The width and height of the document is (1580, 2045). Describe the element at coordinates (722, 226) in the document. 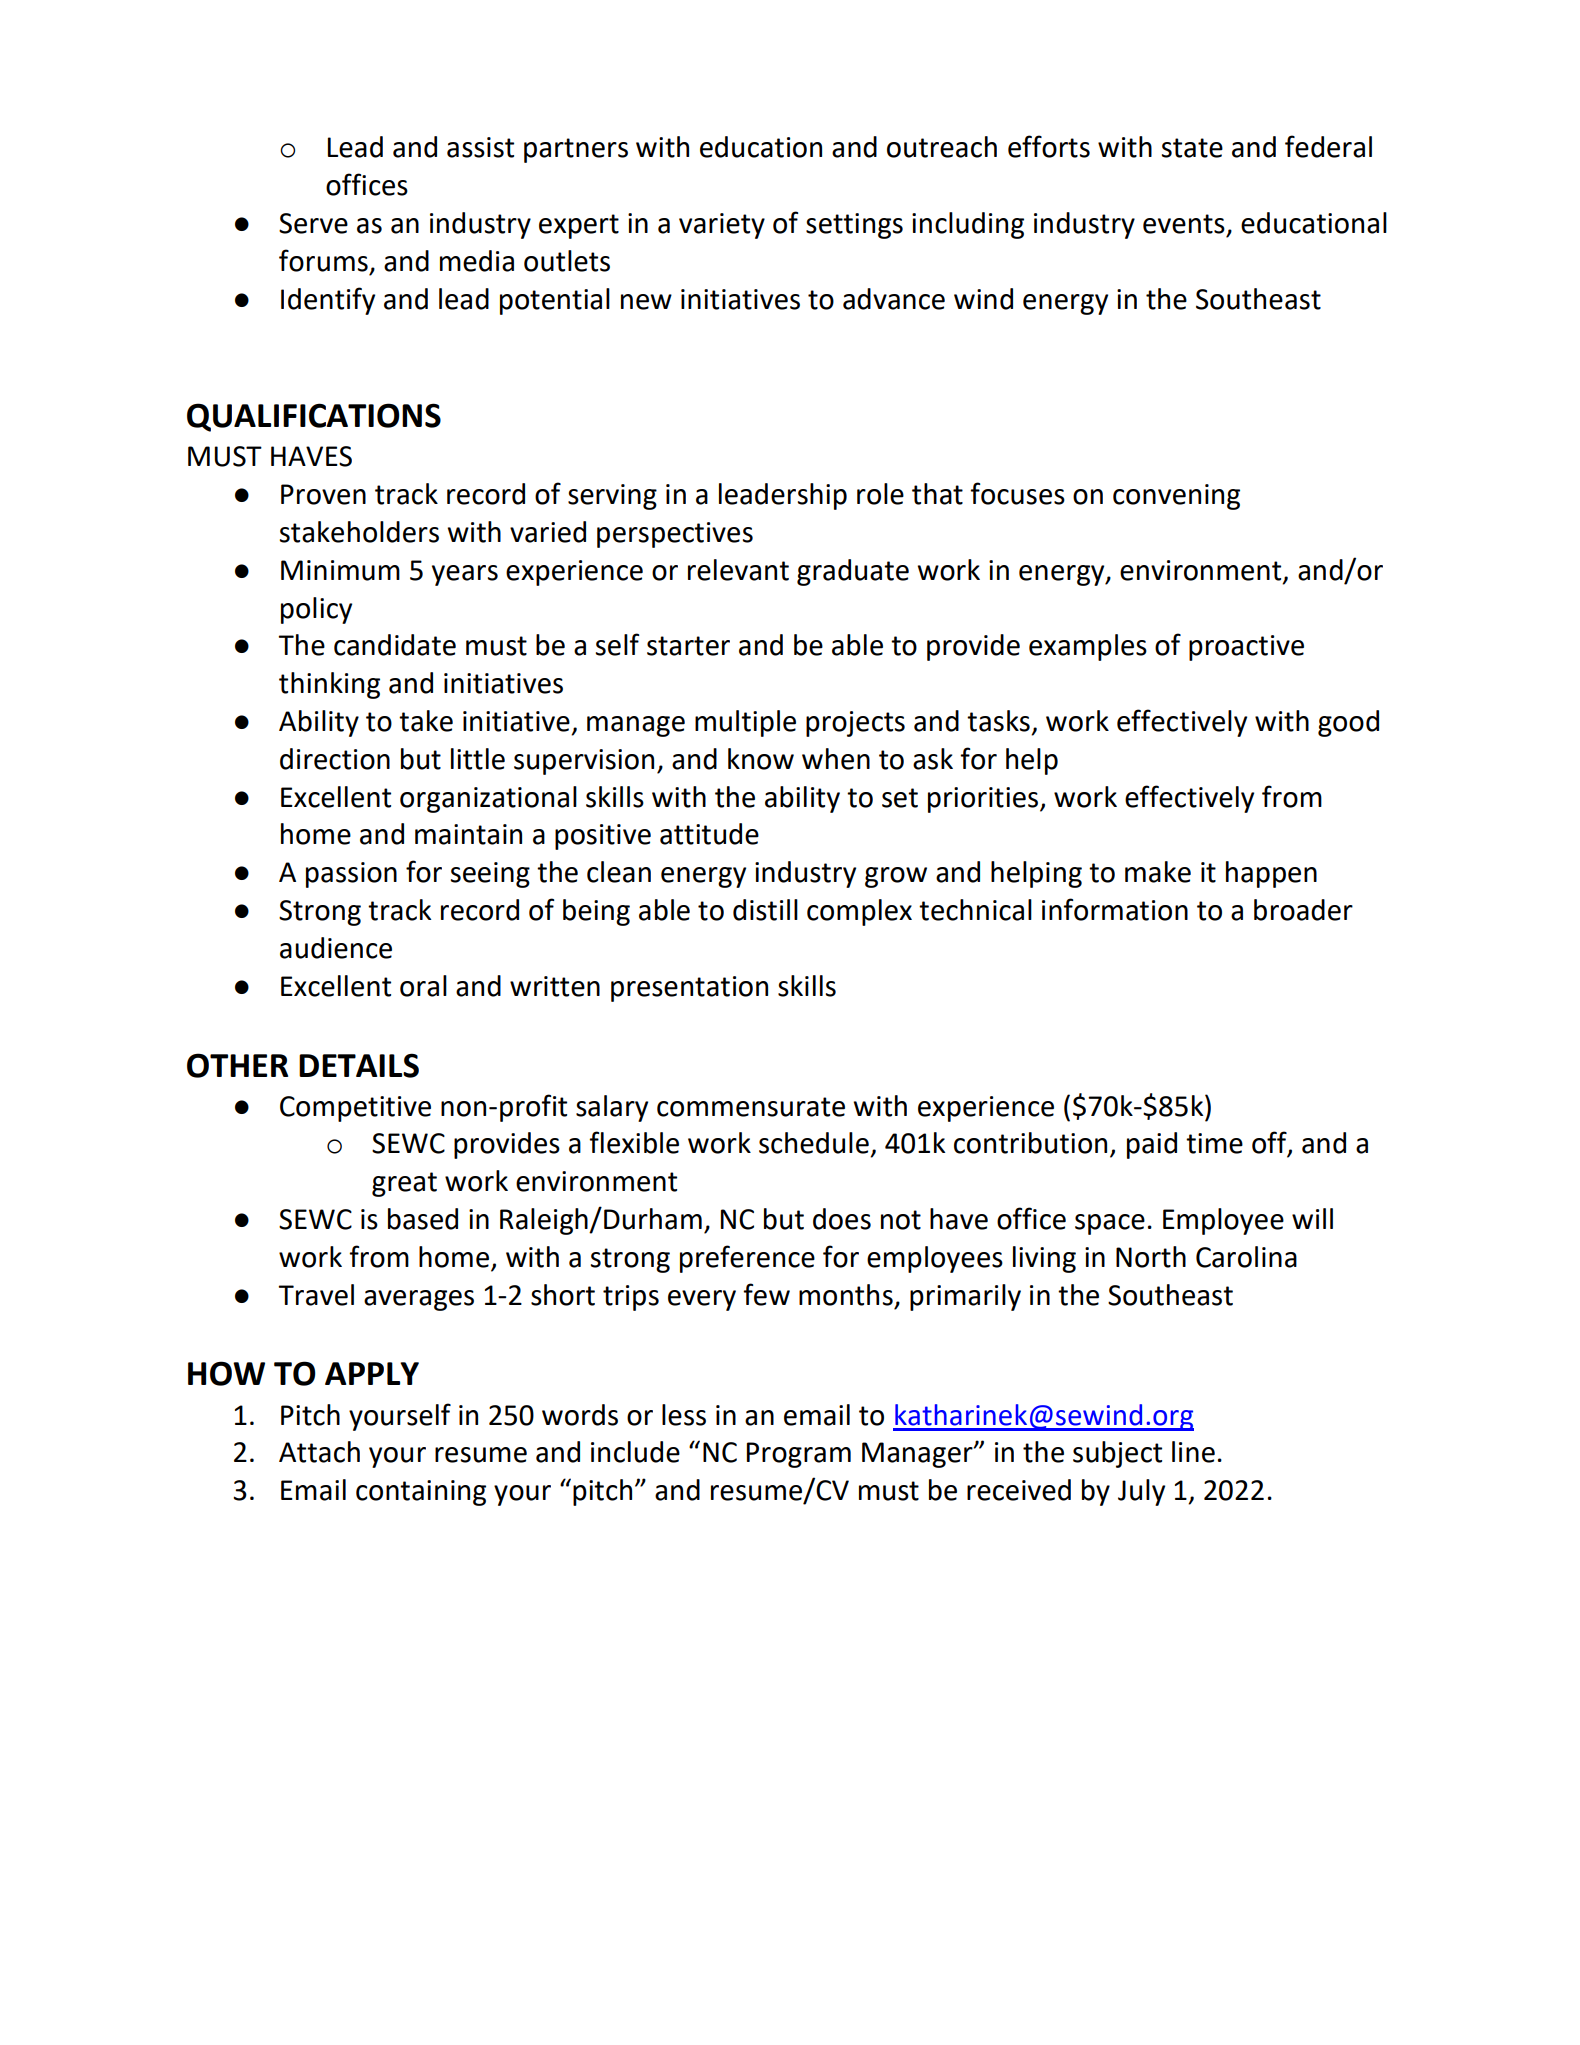

I see `variety` at that location.
